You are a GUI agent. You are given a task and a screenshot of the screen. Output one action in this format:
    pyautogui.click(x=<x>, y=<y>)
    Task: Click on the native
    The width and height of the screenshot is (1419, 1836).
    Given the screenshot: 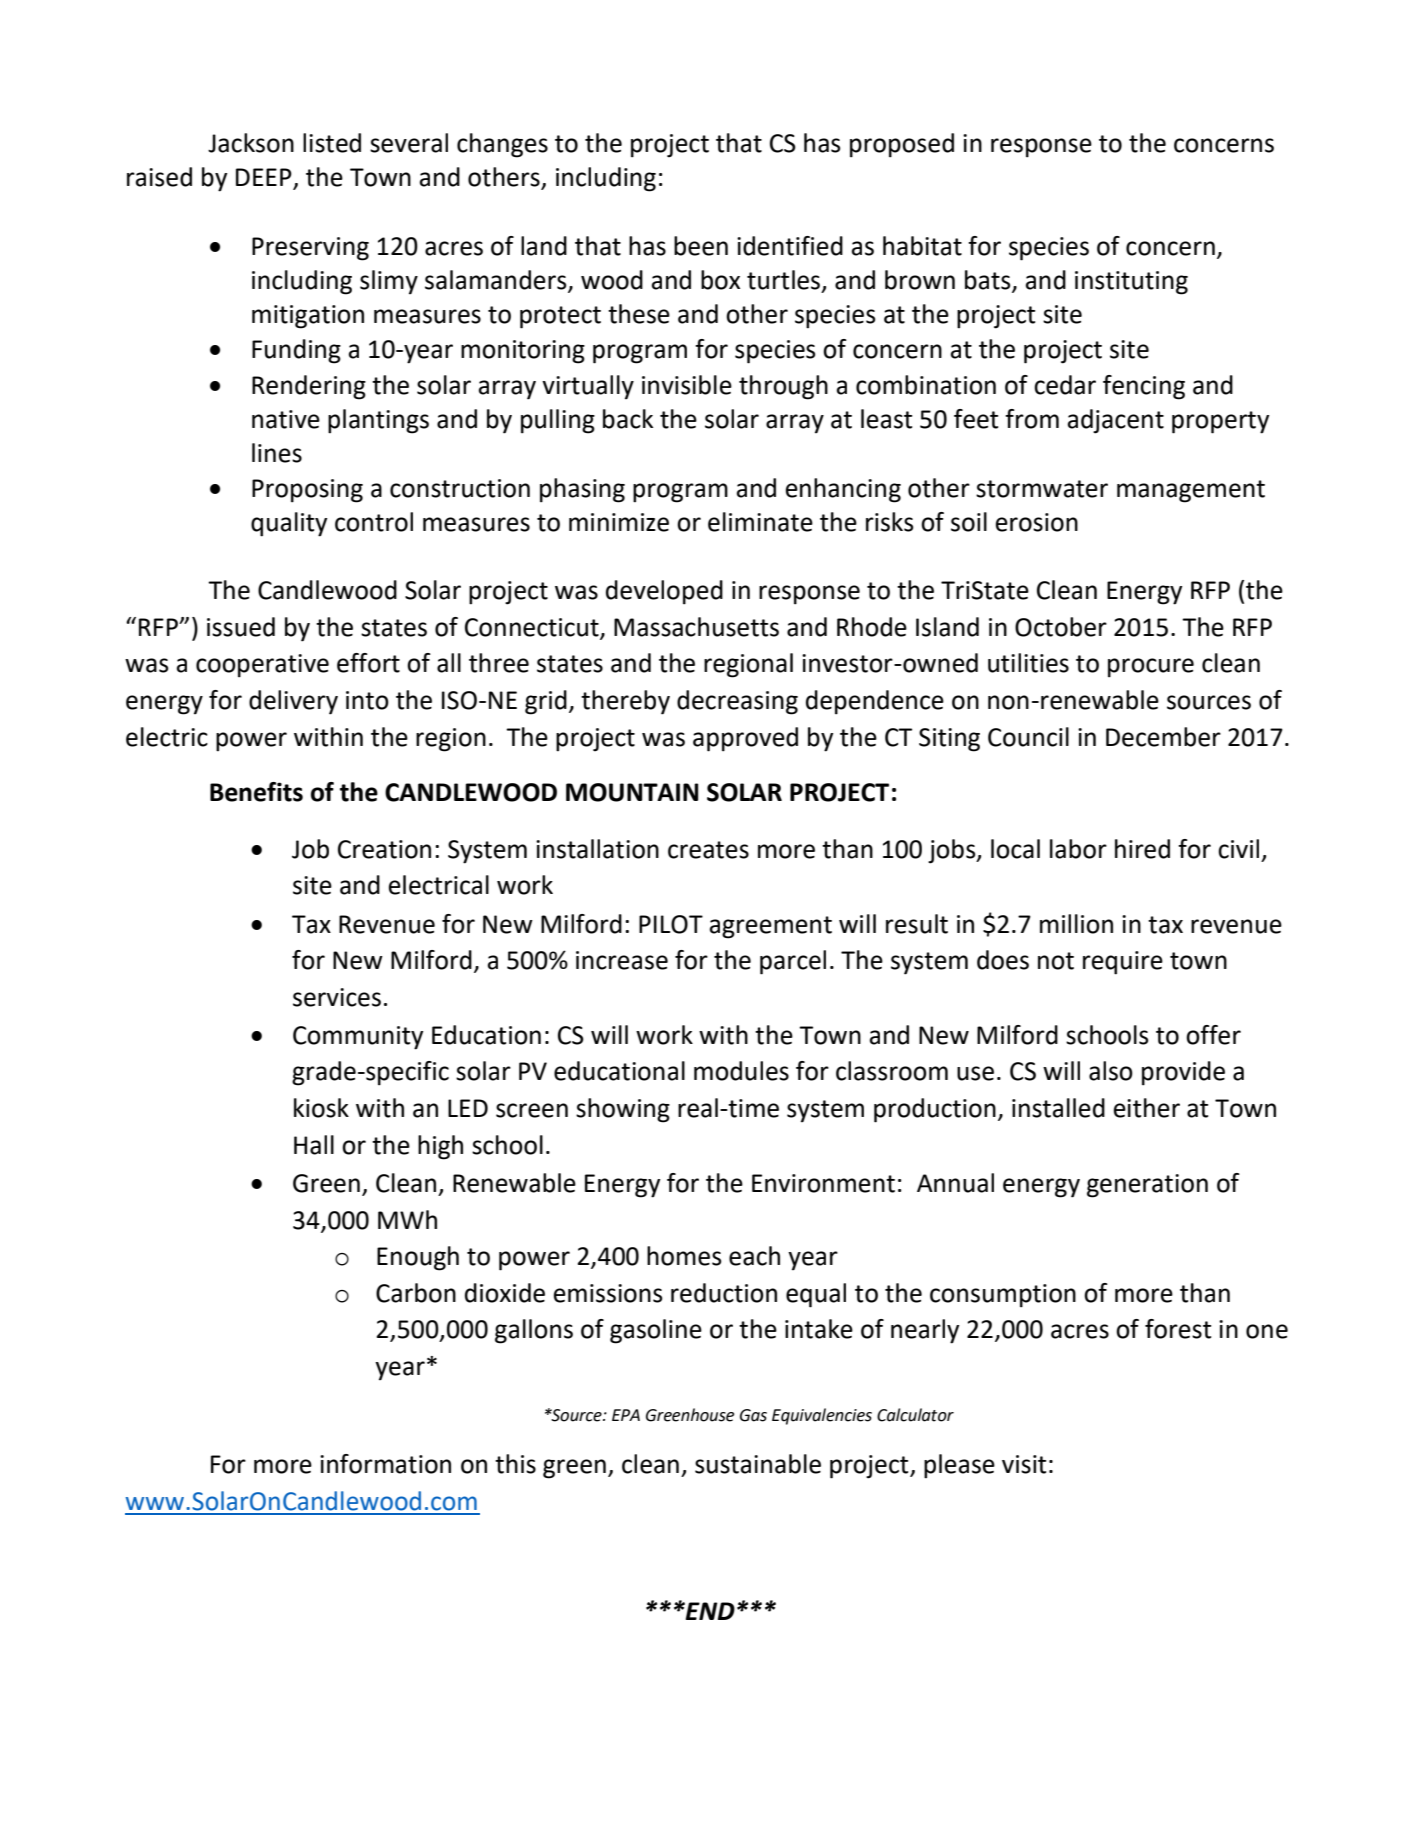 What is the action you would take?
    pyautogui.click(x=286, y=419)
